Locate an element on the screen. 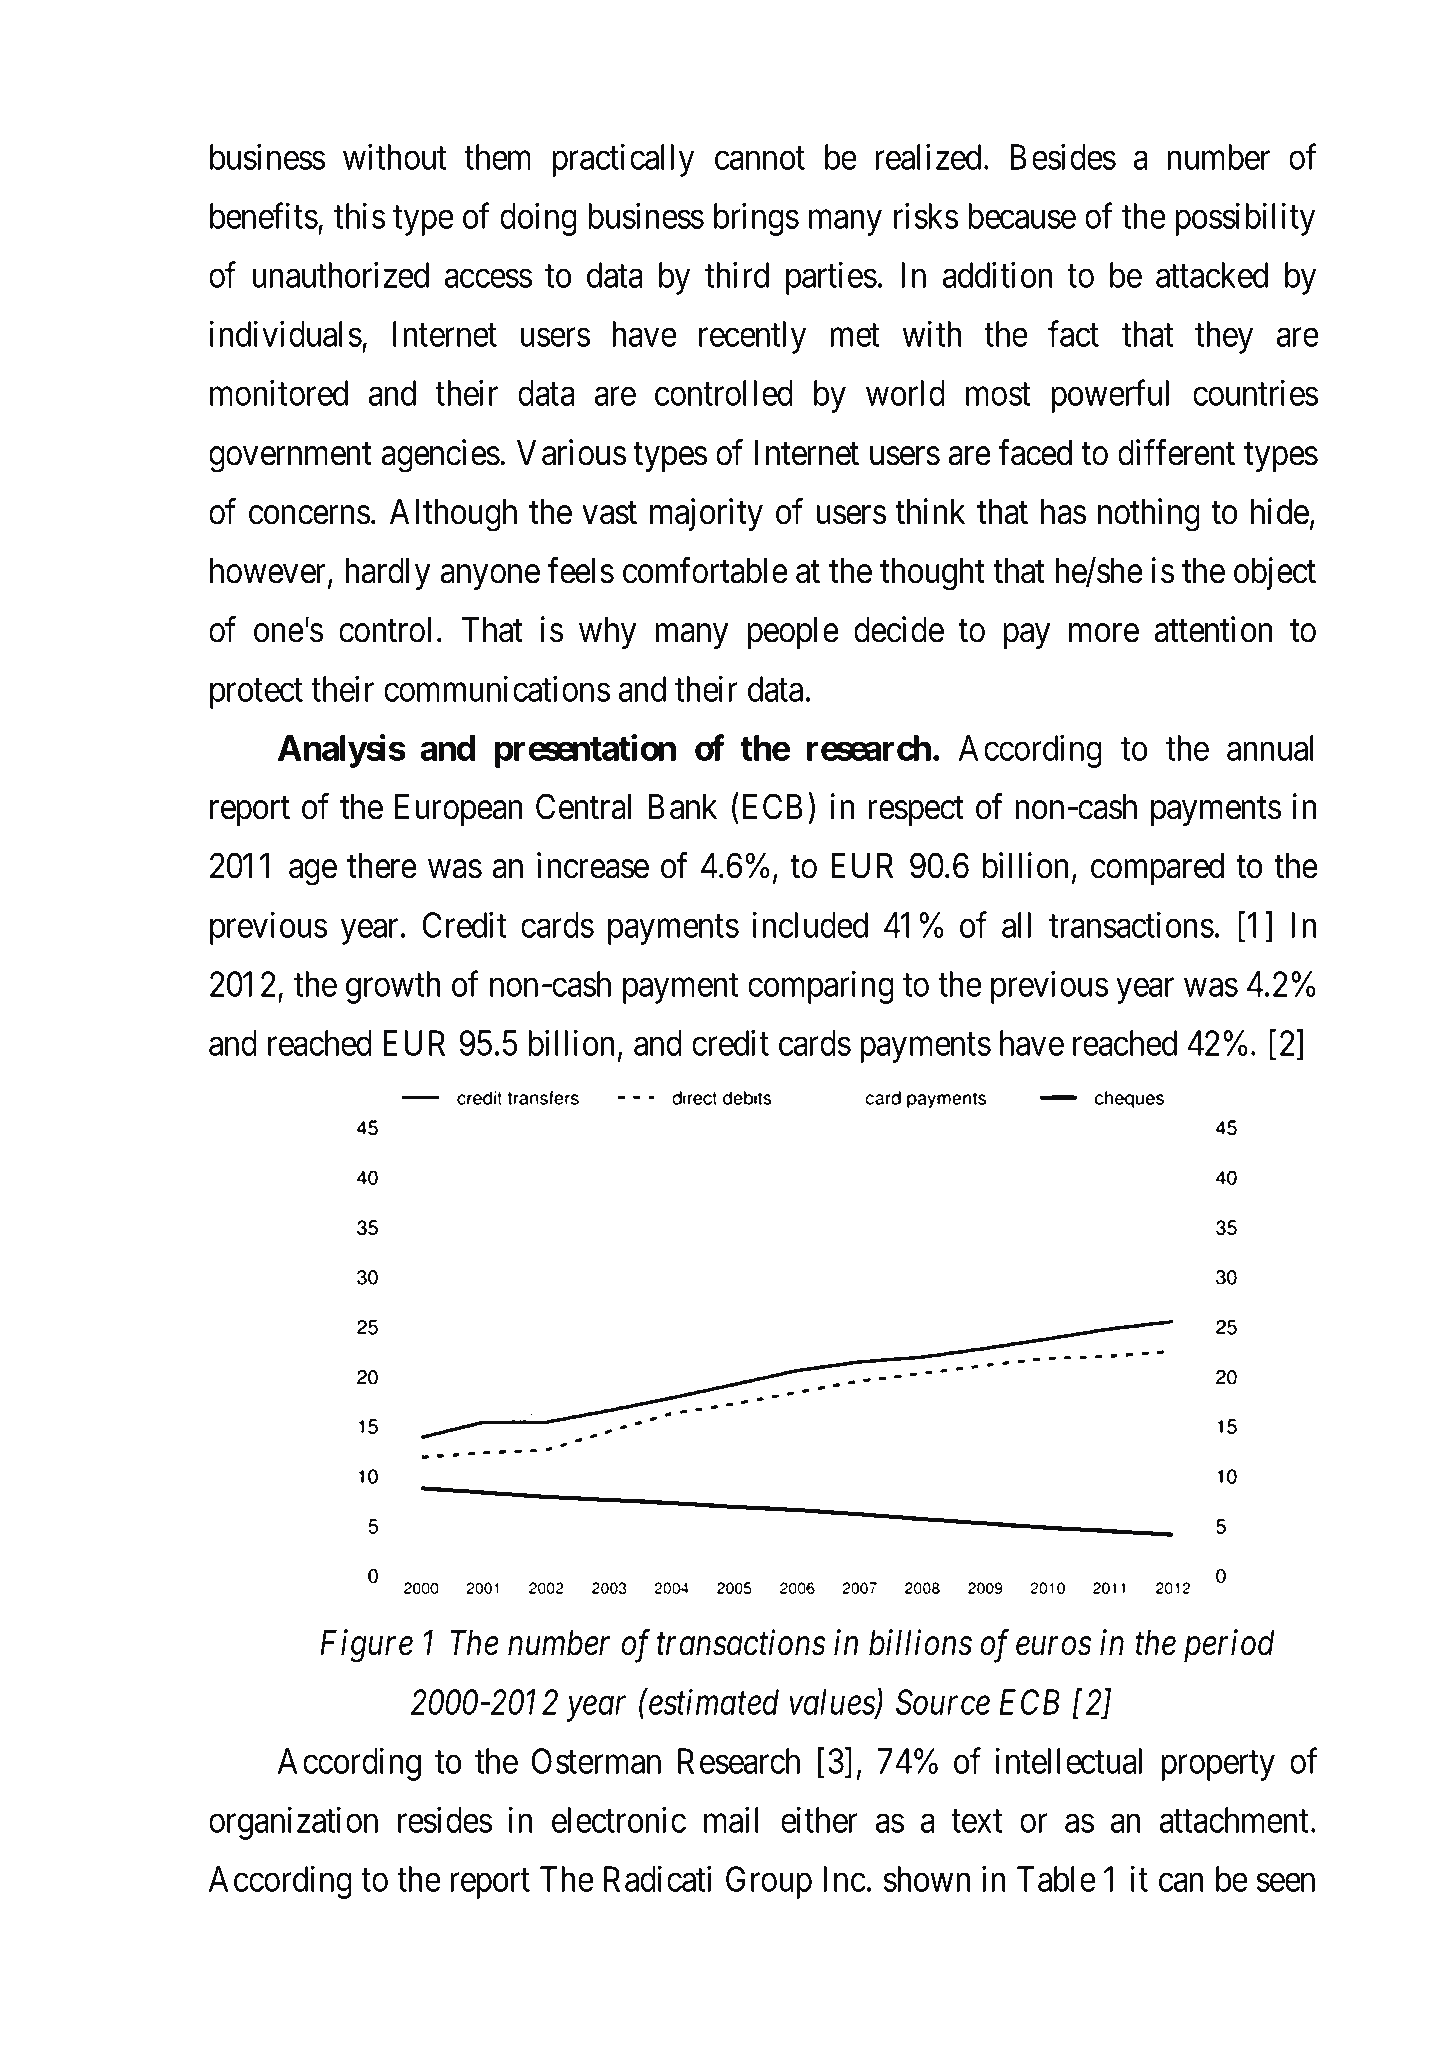 The width and height of the screenshot is (1456, 2059). organization is located at coordinates (293, 1823).
